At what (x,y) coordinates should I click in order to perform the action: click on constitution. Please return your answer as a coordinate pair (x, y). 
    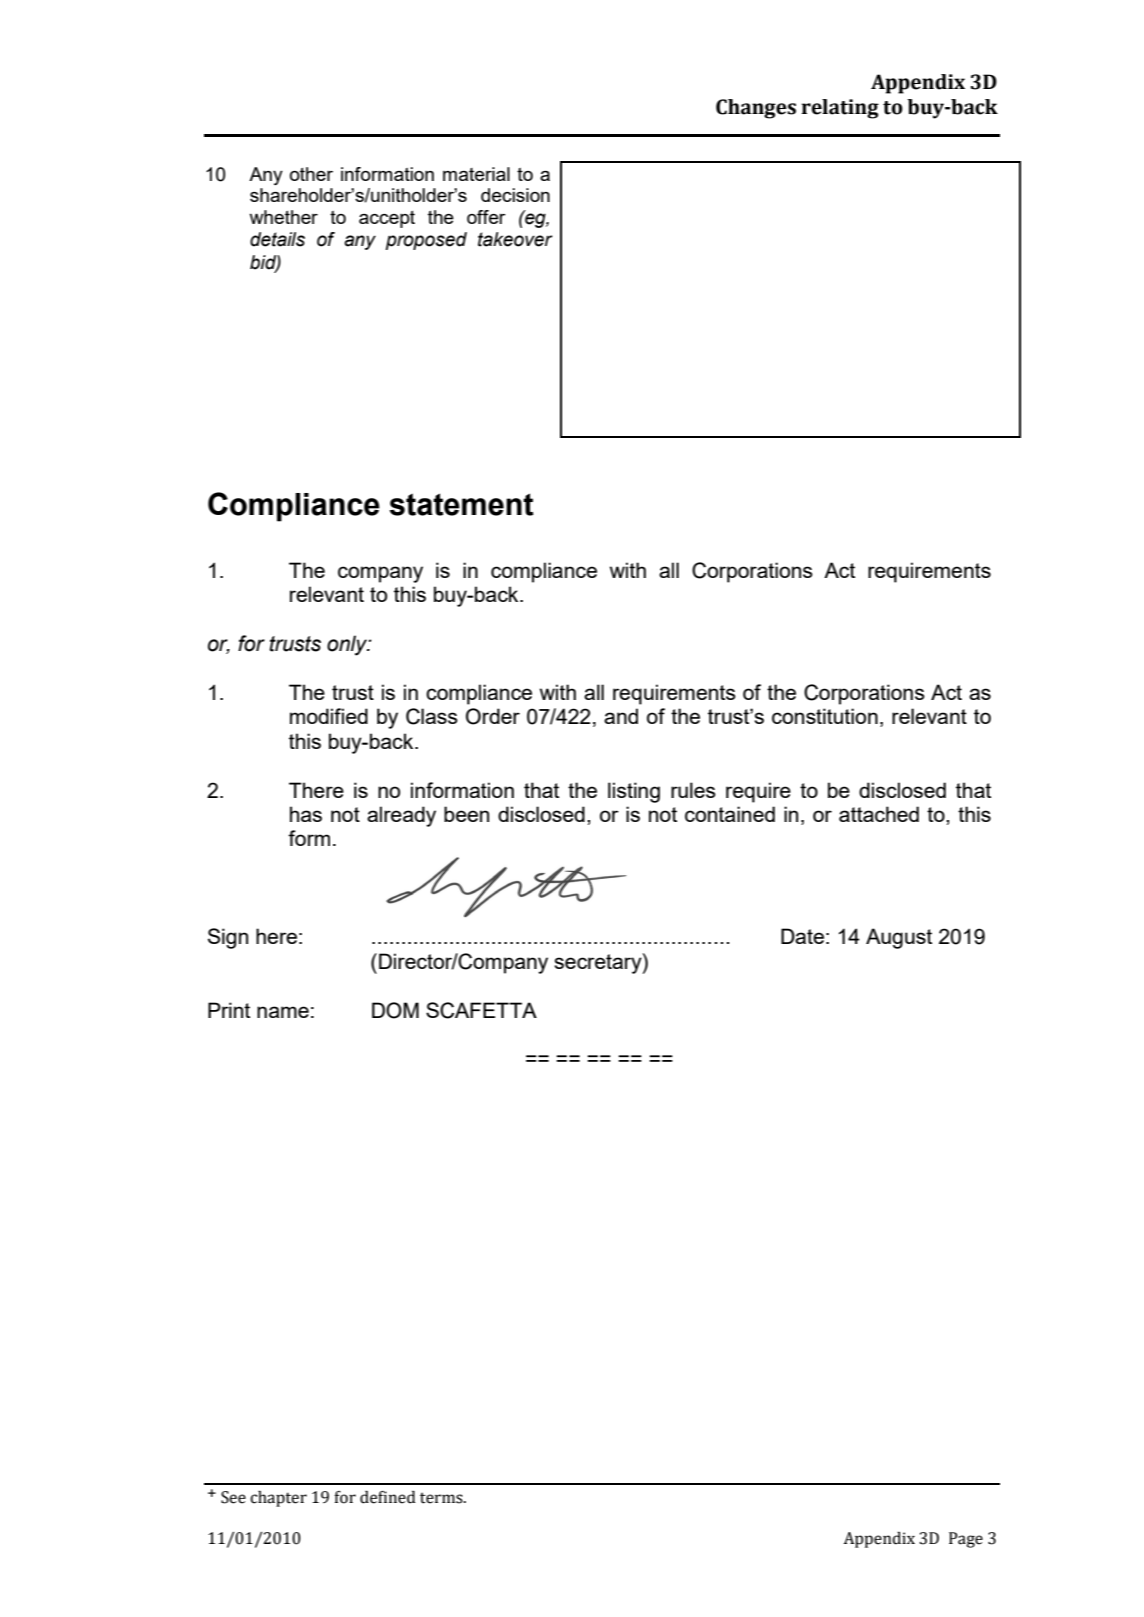
    Looking at the image, I should click on (825, 716).
